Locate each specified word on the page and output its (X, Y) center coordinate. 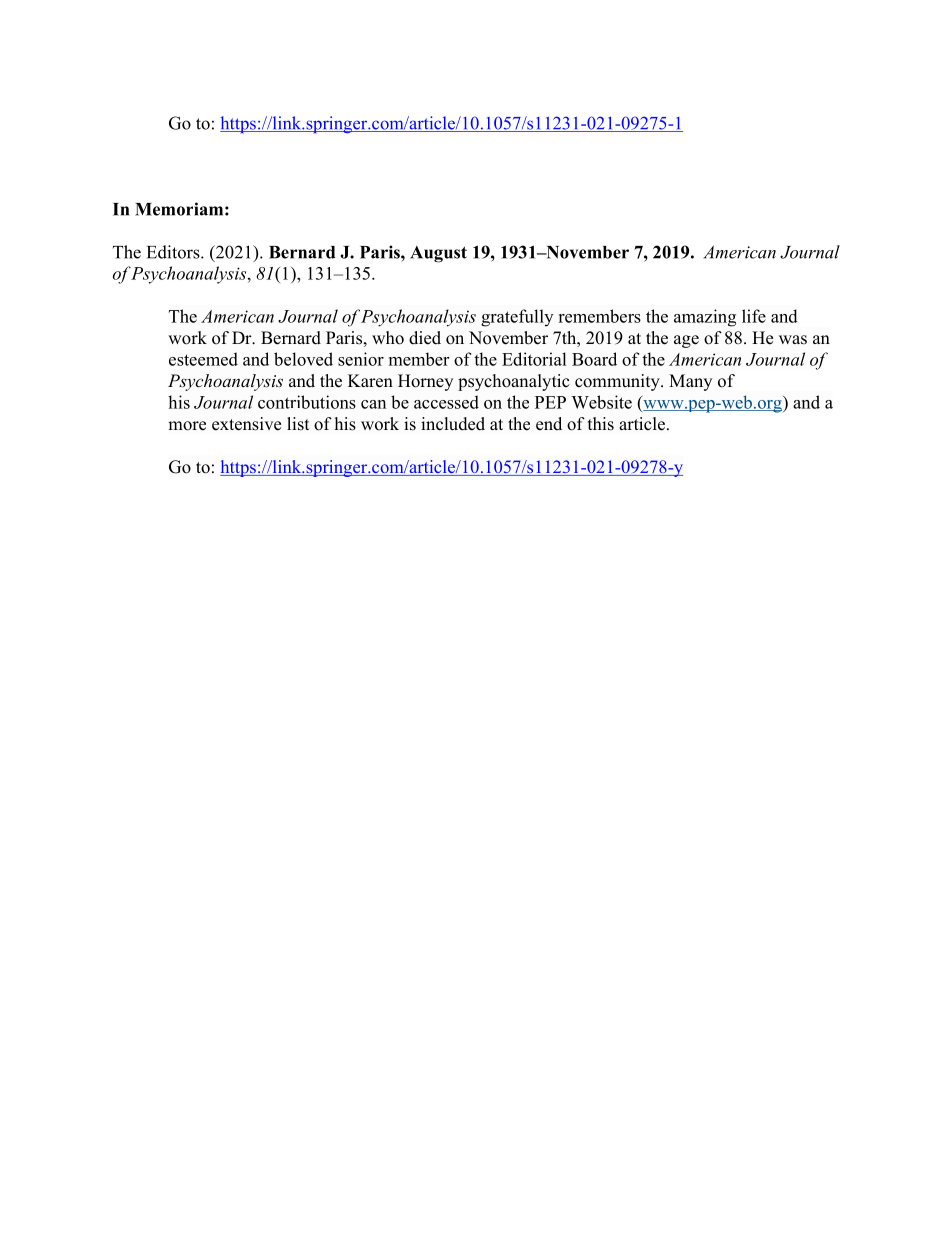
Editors (174, 252)
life (754, 316)
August (438, 254)
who (388, 338)
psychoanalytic (513, 382)
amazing (705, 318)
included (453, 424)
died (425, 338)
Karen (370, 381)
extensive (246, 424)
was (793, 340)
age (686, 341)
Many (690, 382)
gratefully (517, 318)
